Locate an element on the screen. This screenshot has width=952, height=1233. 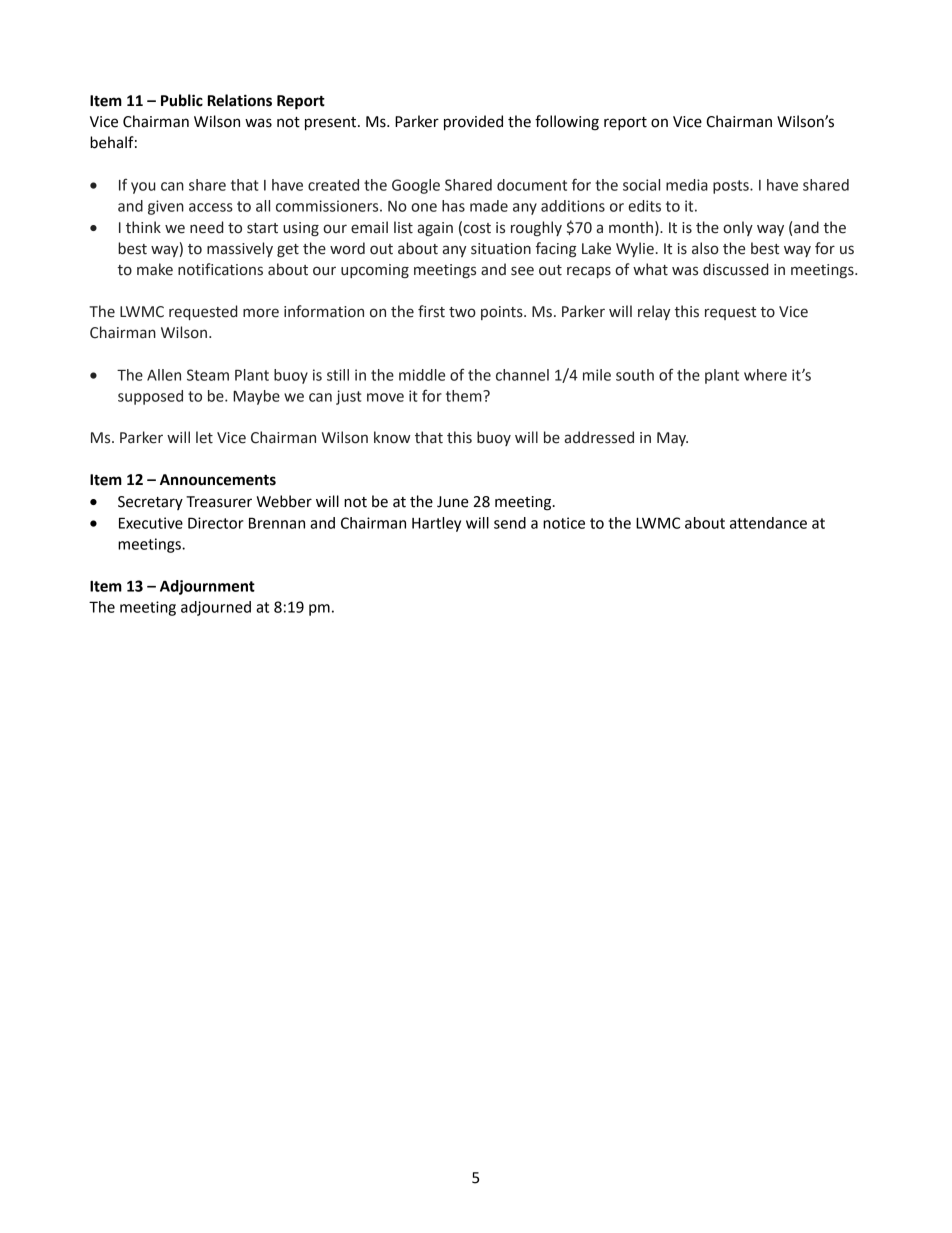
following is located at coordinates (567, 123).
